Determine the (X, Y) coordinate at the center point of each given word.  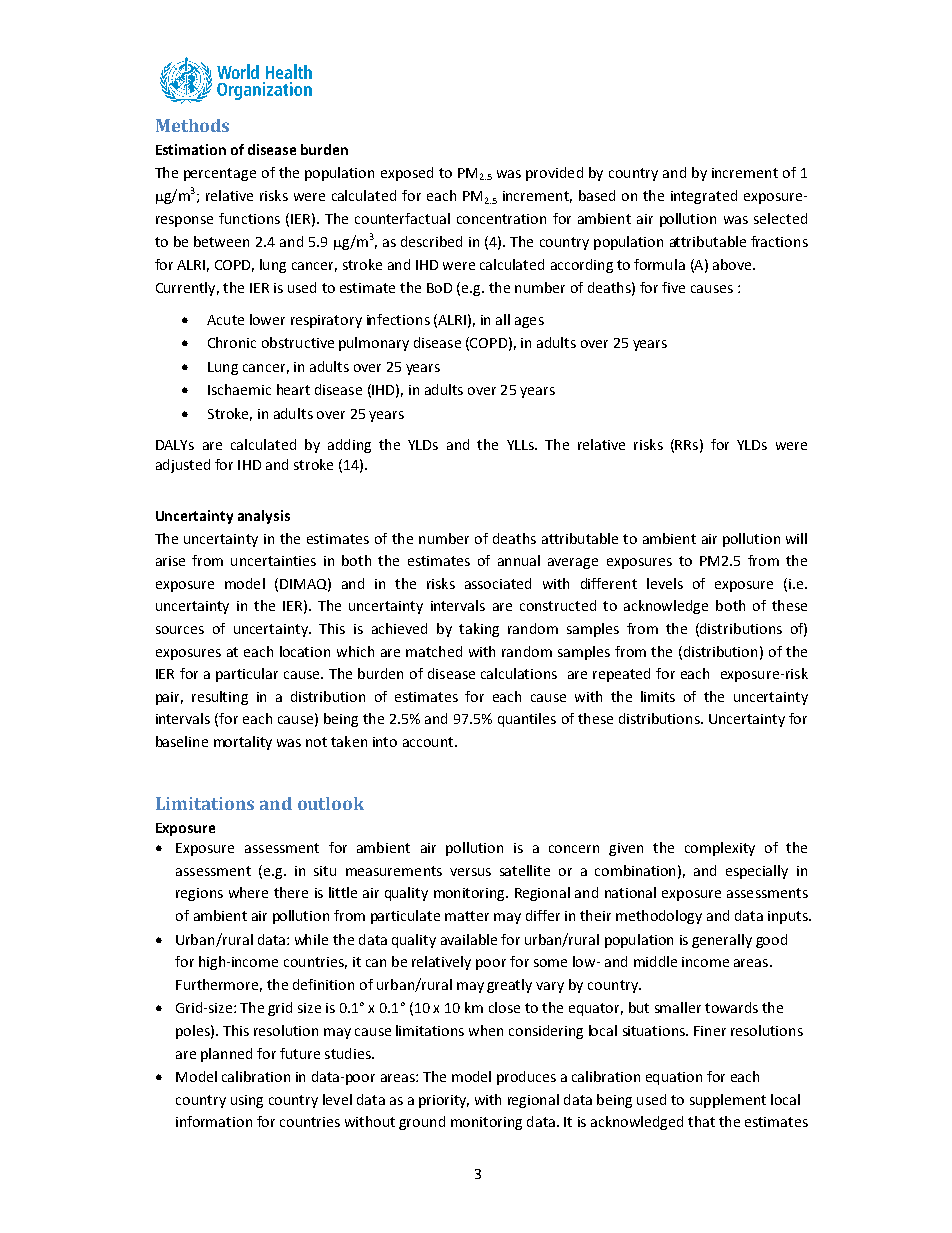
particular (247, 675)
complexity (720, 849)
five (673, 287)
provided (554, 174)
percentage (220, 174)
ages (529, 322)
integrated (704, 197)
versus (470, 872)
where (248, 892)
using (247, 1101)
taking (479, 630)
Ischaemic (239, 389)
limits (658, 696)
